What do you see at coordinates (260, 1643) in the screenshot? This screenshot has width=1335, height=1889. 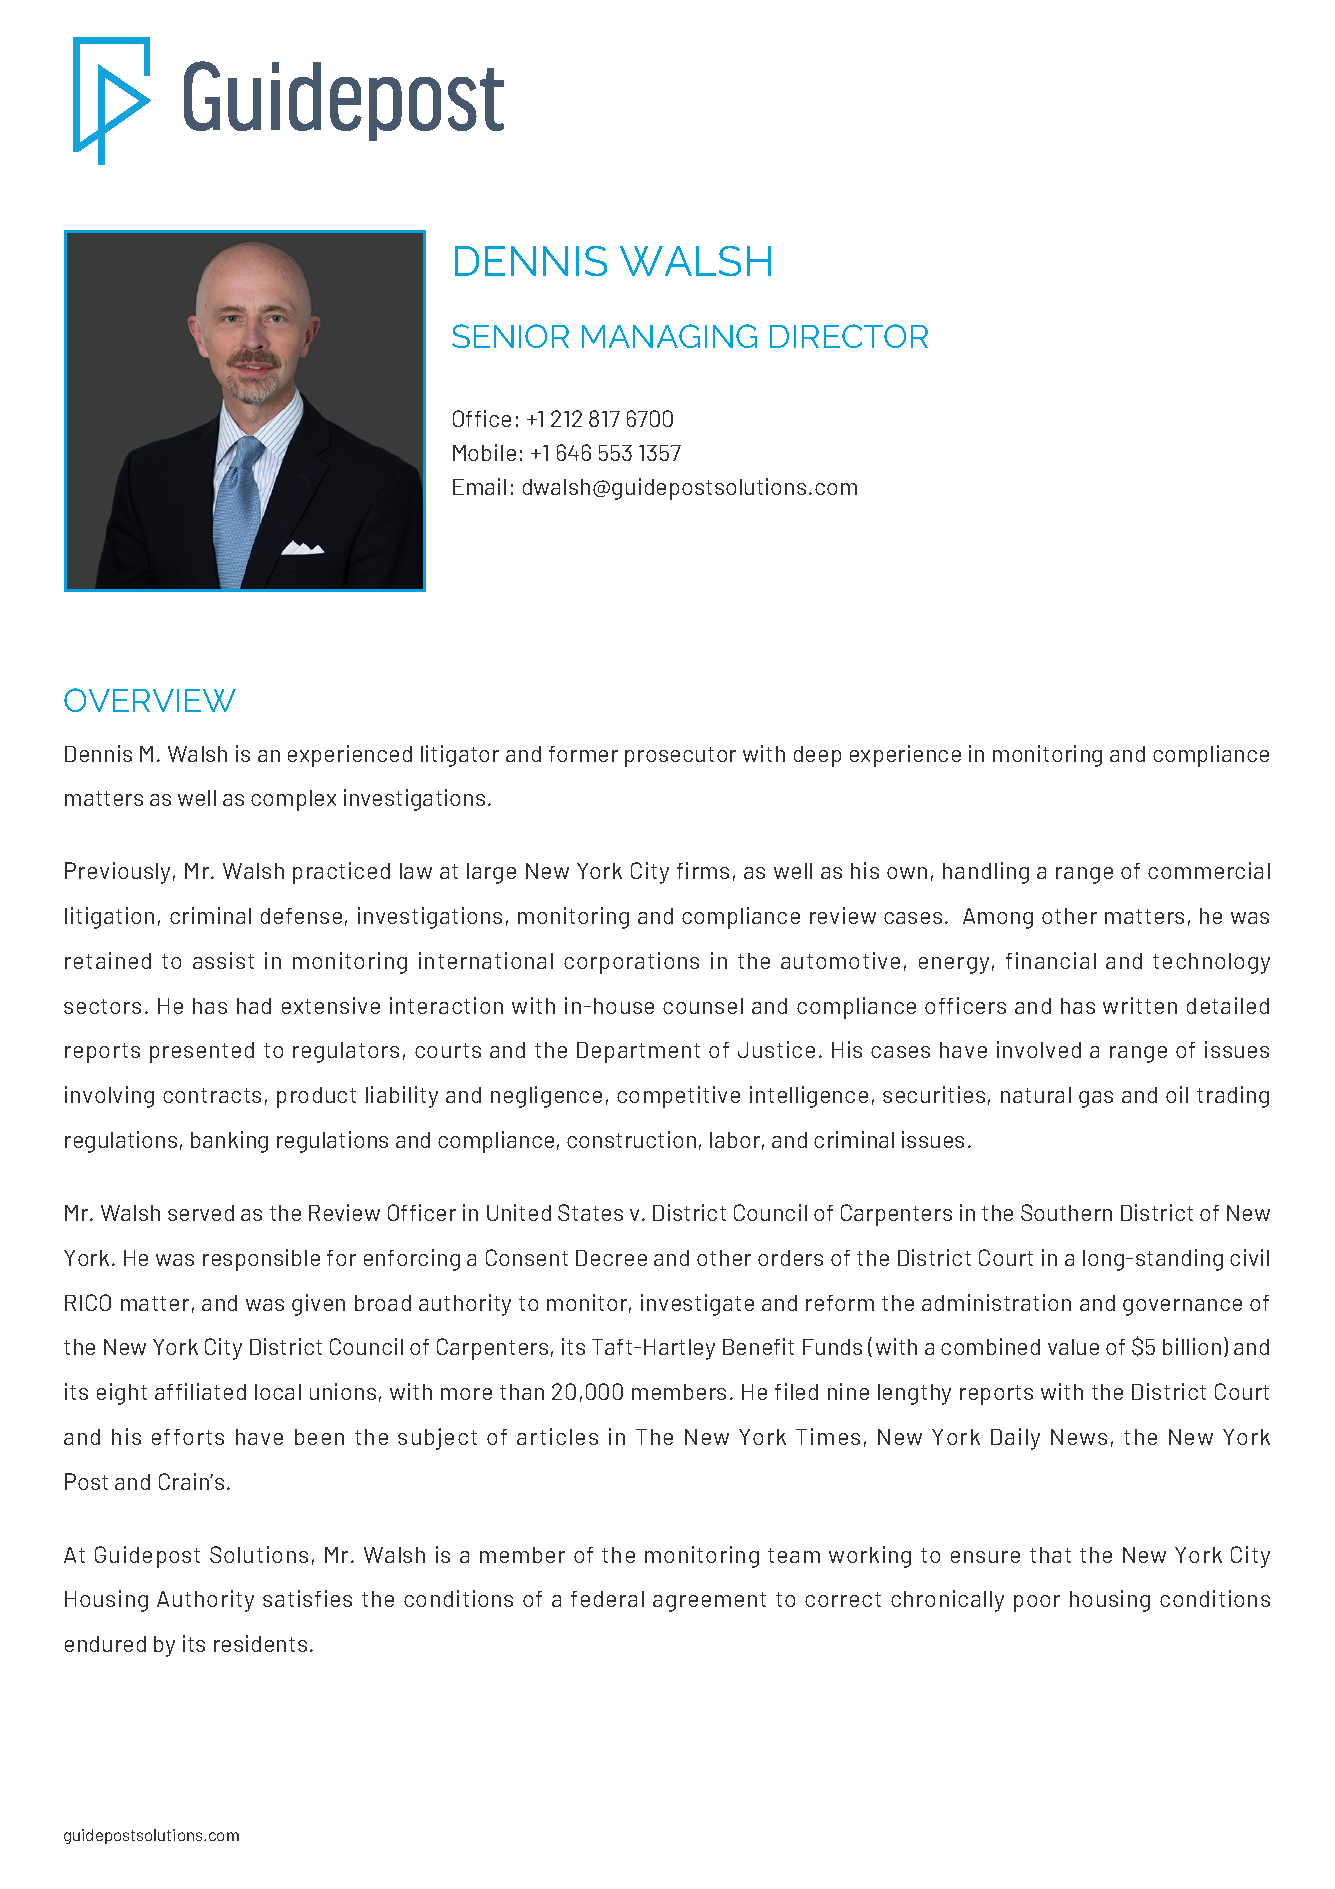 I see `residents` at bounding box center [260, 1643].
